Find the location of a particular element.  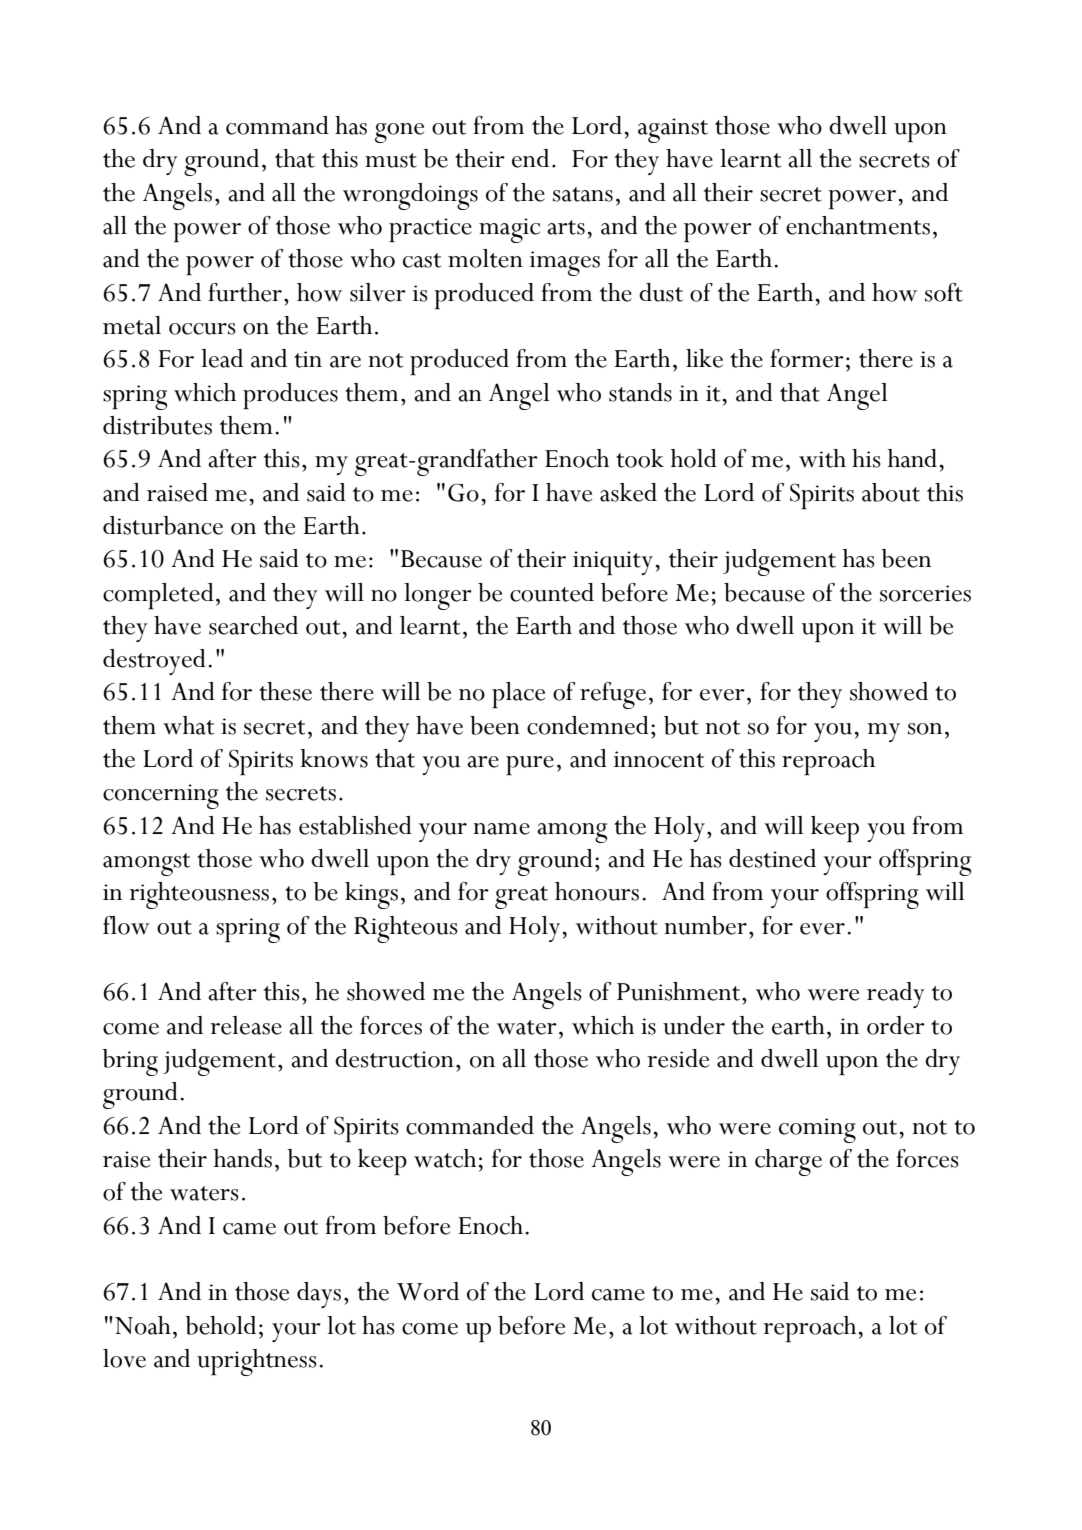

disturbance is located at coordinates (163, 525).
